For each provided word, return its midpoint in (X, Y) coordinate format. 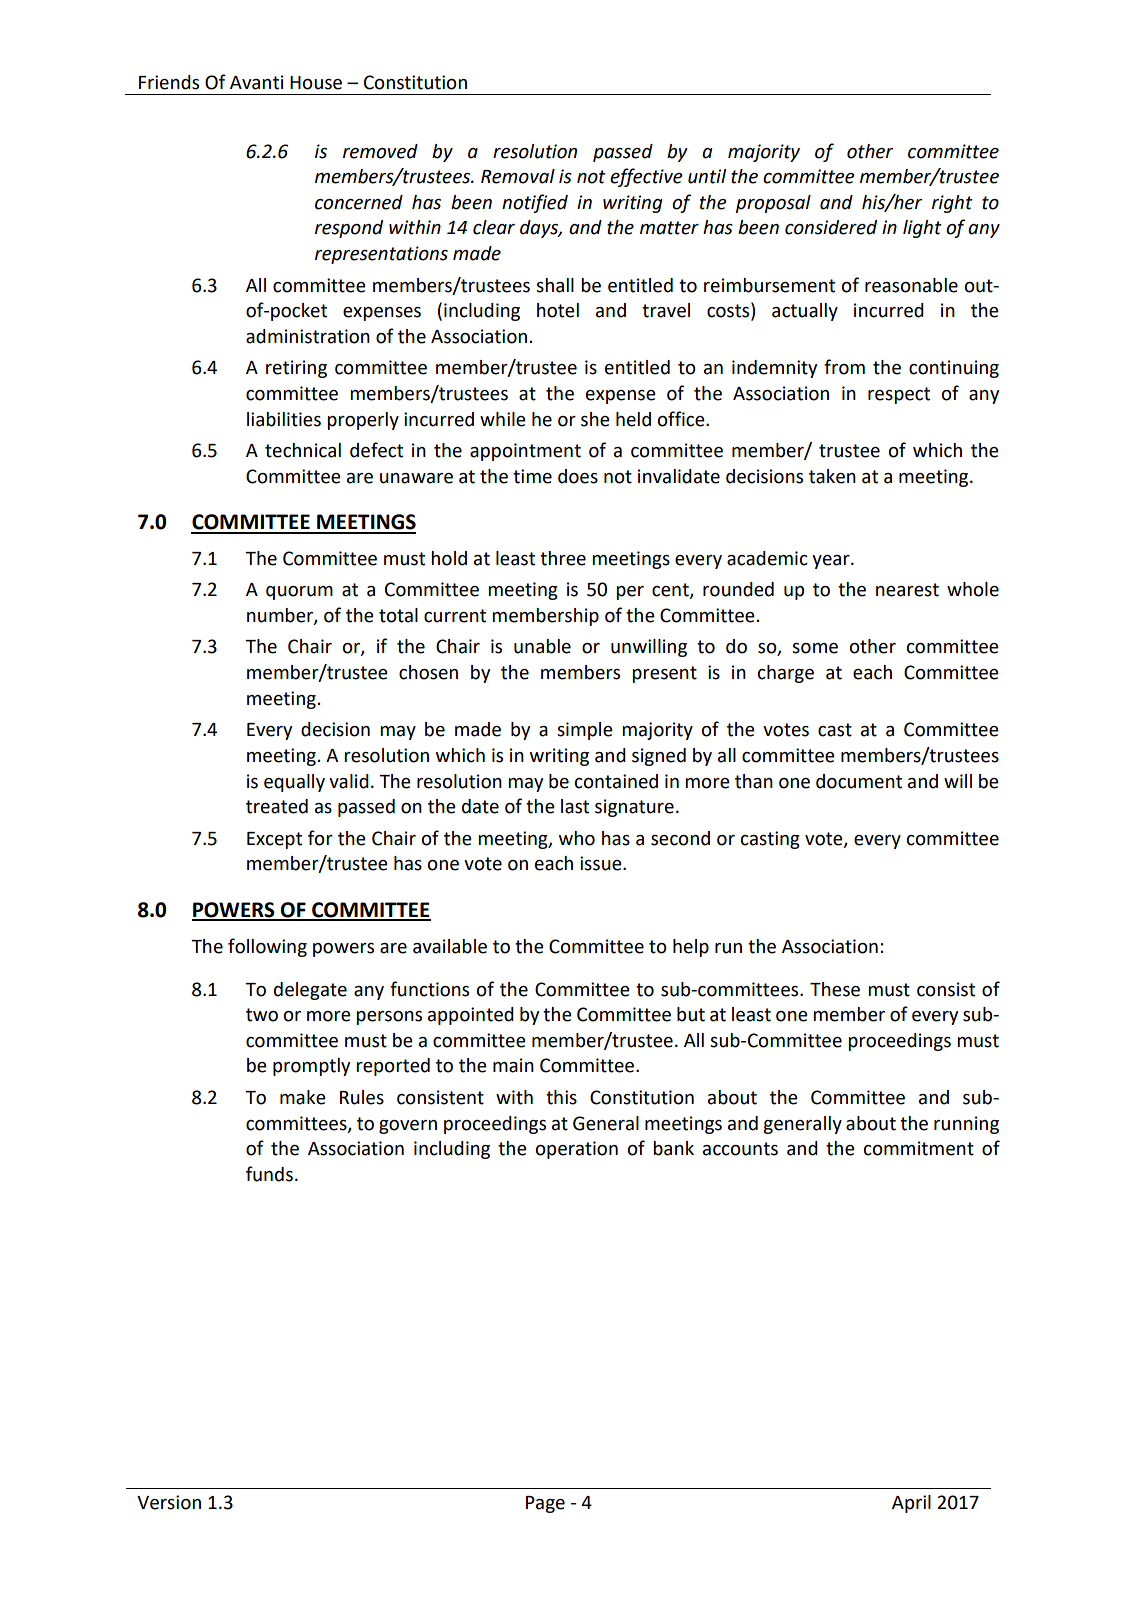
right (952, 204)
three (563, 558)
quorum (299, 593)
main (513, 1065)
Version (169, 1502)
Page (545, 1504)
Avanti (257, 82)
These (835, 989)
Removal (518, 176)
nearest (907, 590)
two (262, 1015)
